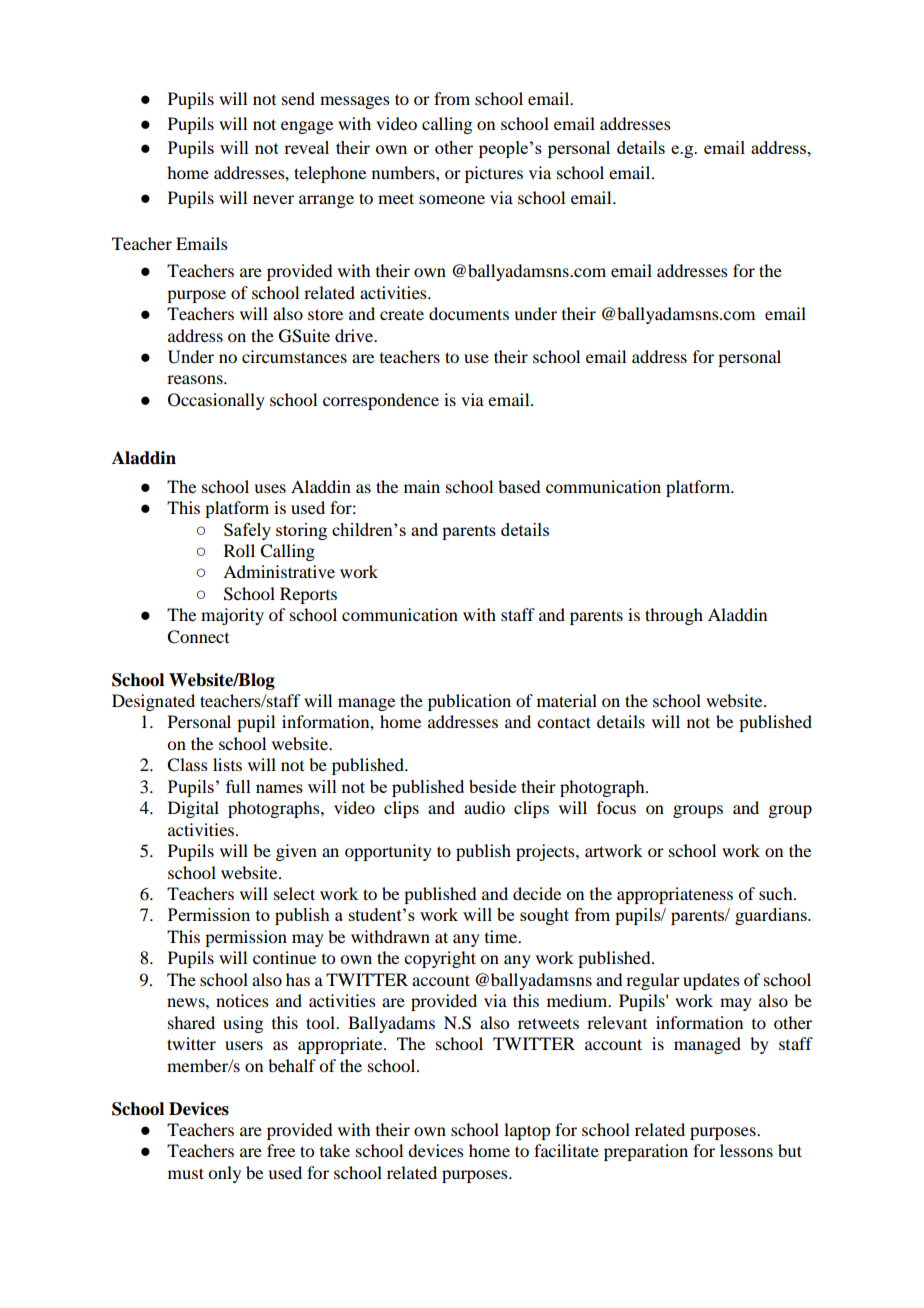  Describe the element at coordinates (484, 807) in the image. I see `audio` at that location.
